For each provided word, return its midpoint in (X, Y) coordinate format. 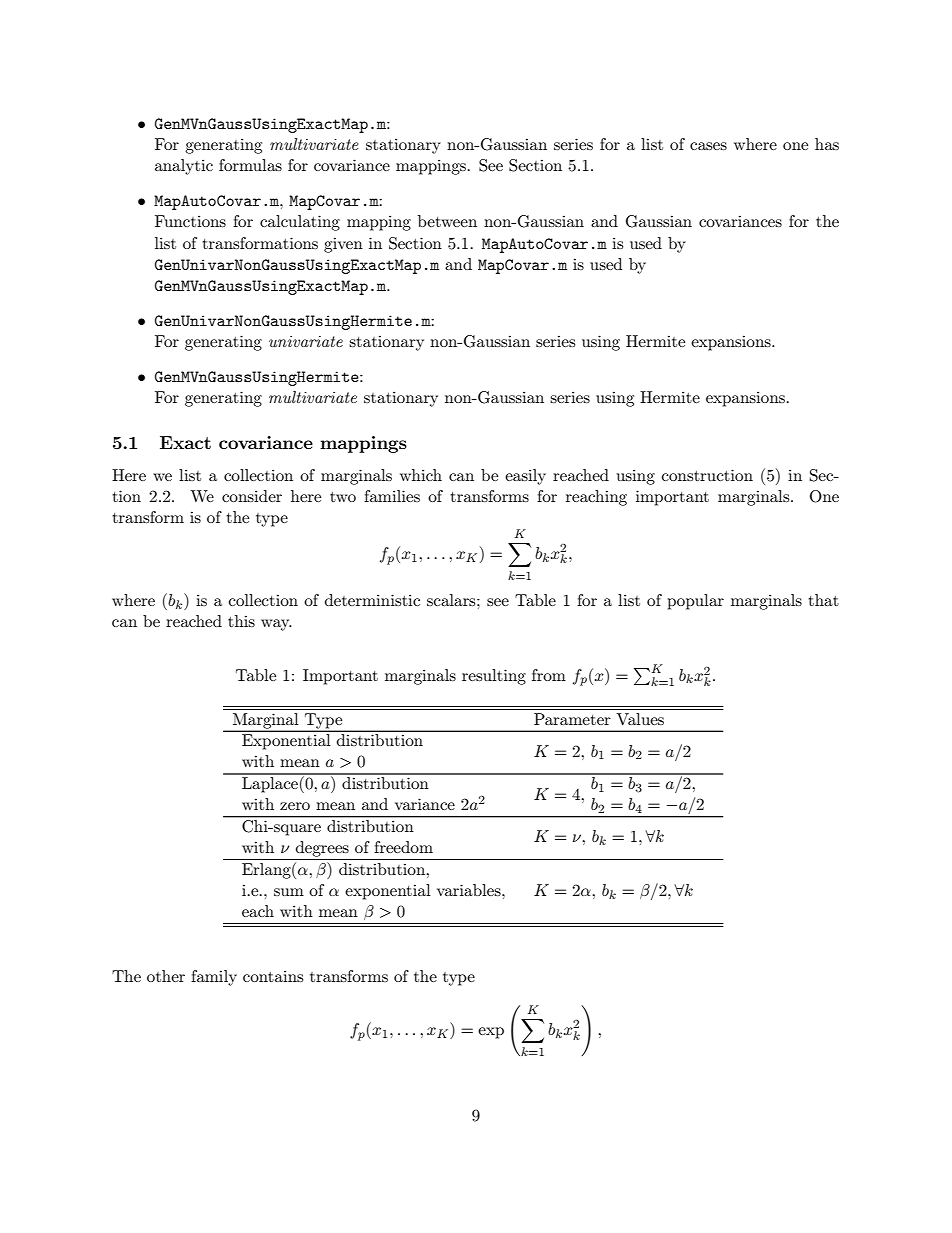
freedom (403, 847)
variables (470, 890)
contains (273, 976)
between (447, 221)
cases (708, 146)
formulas (250, 165)
